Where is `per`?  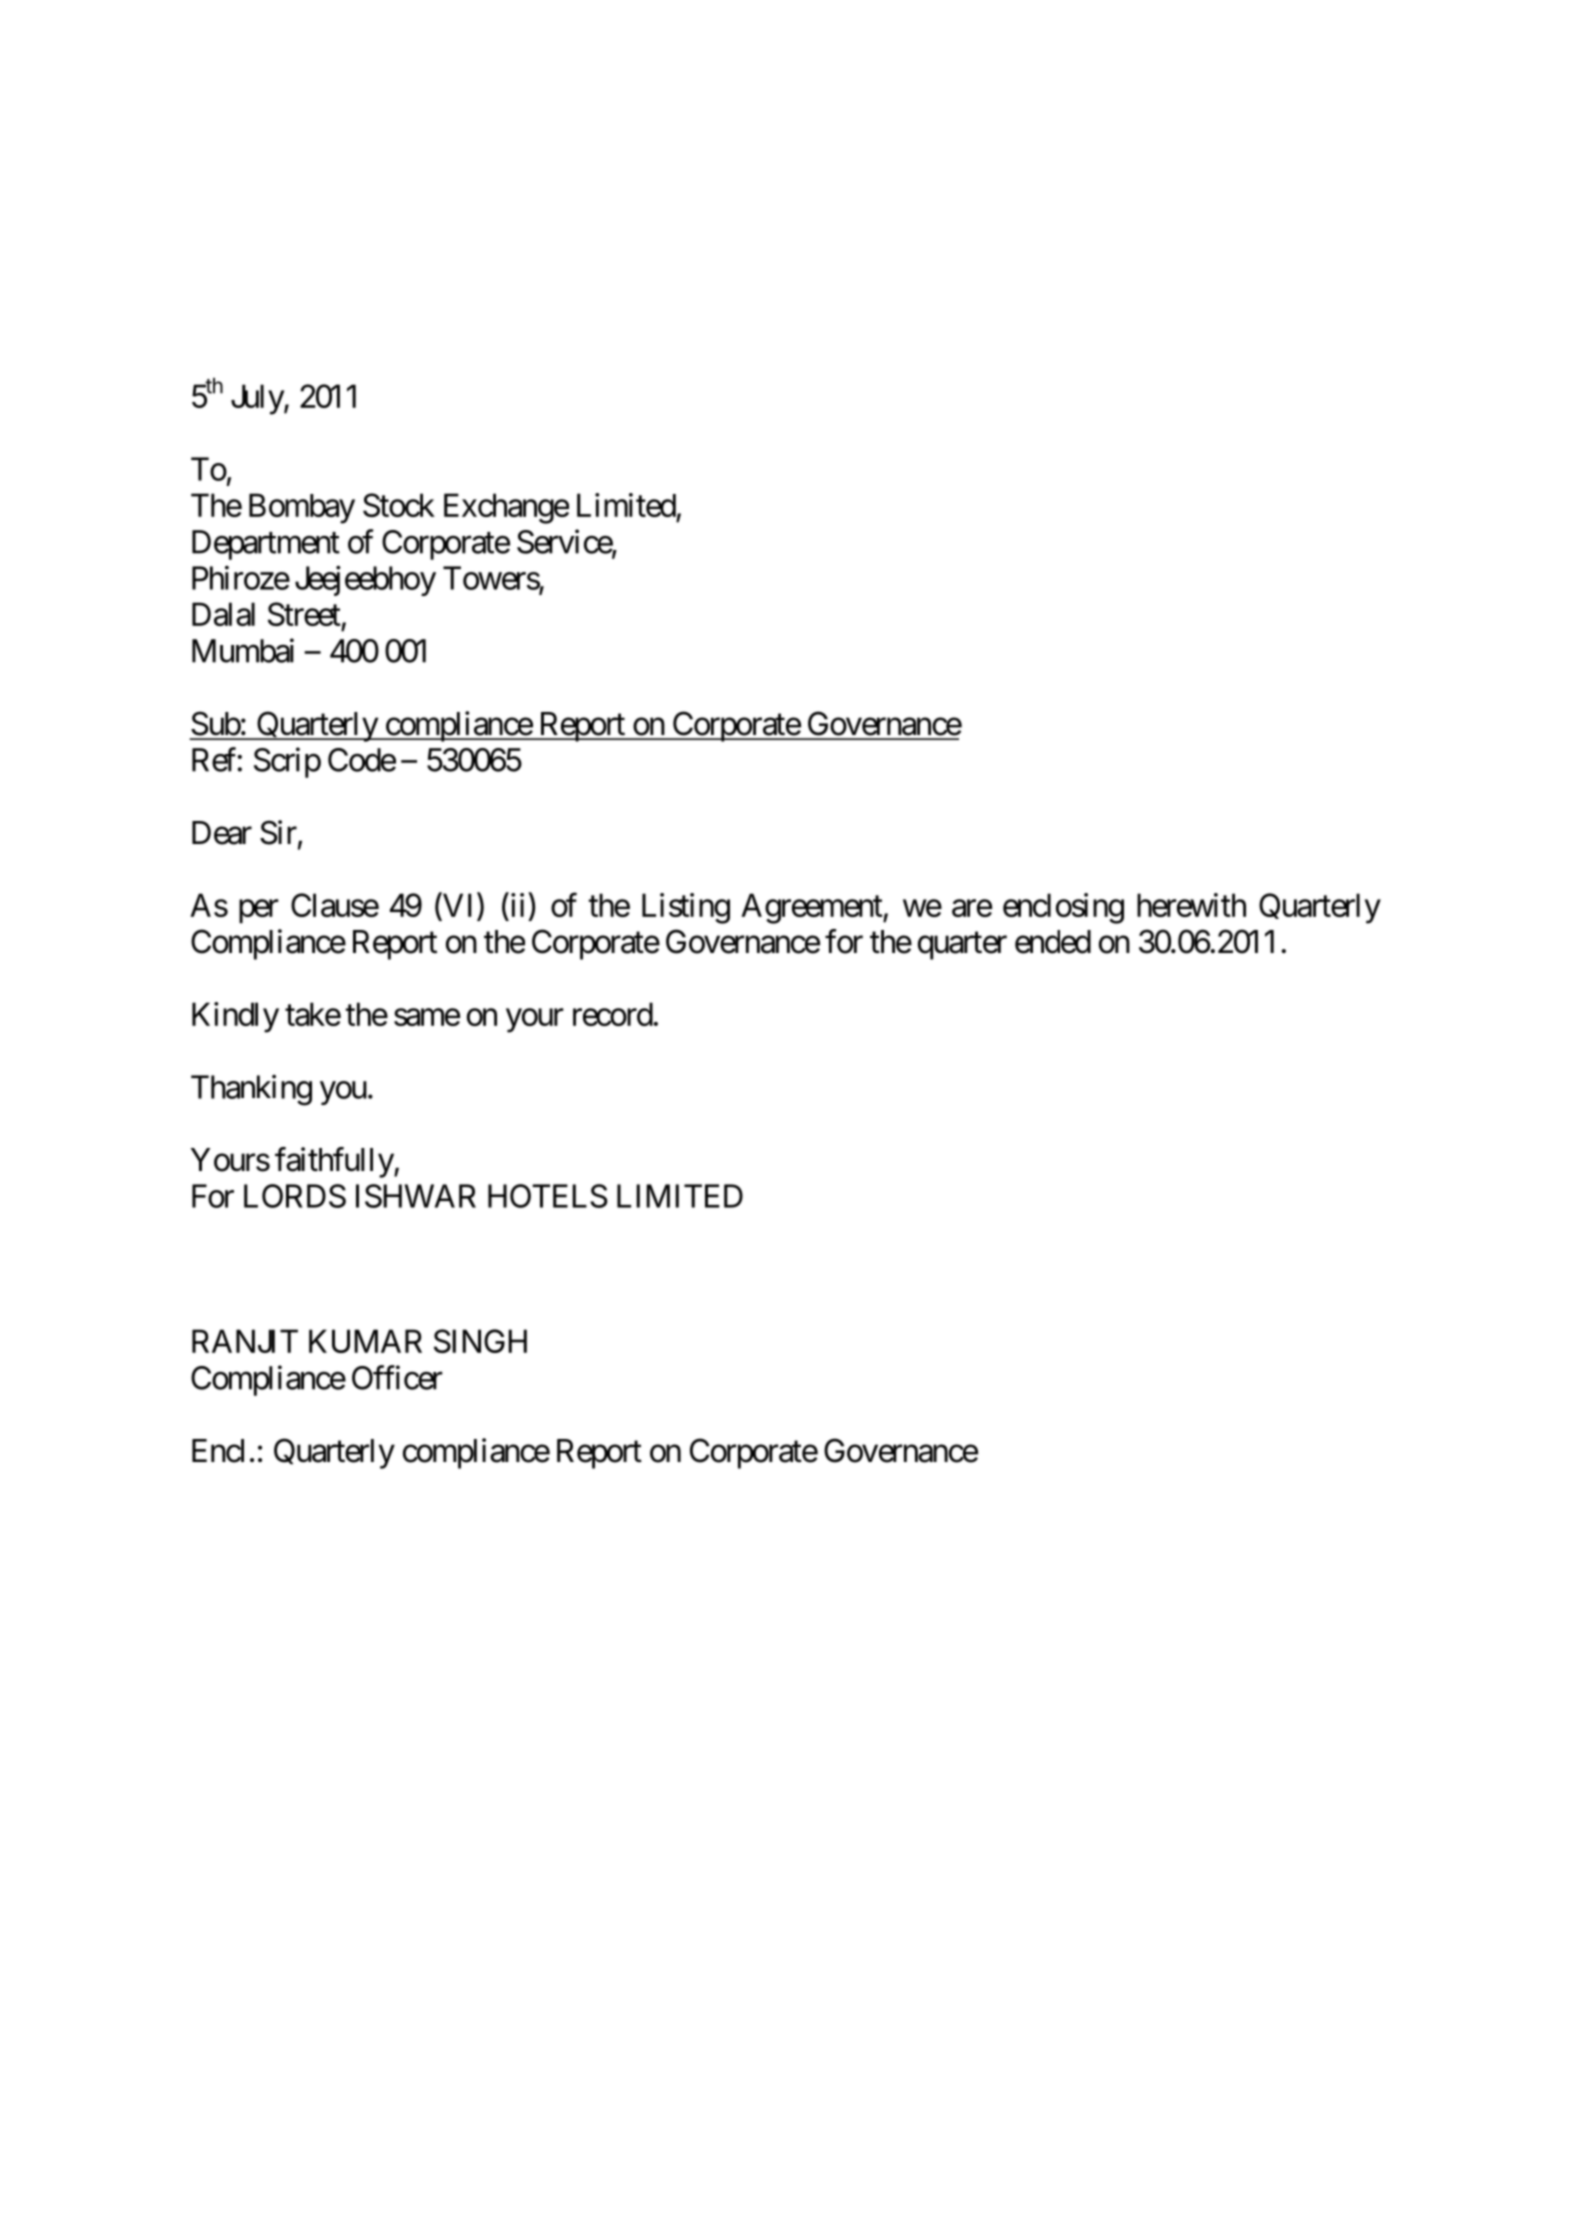
per is located at coordinates (259, 912).
